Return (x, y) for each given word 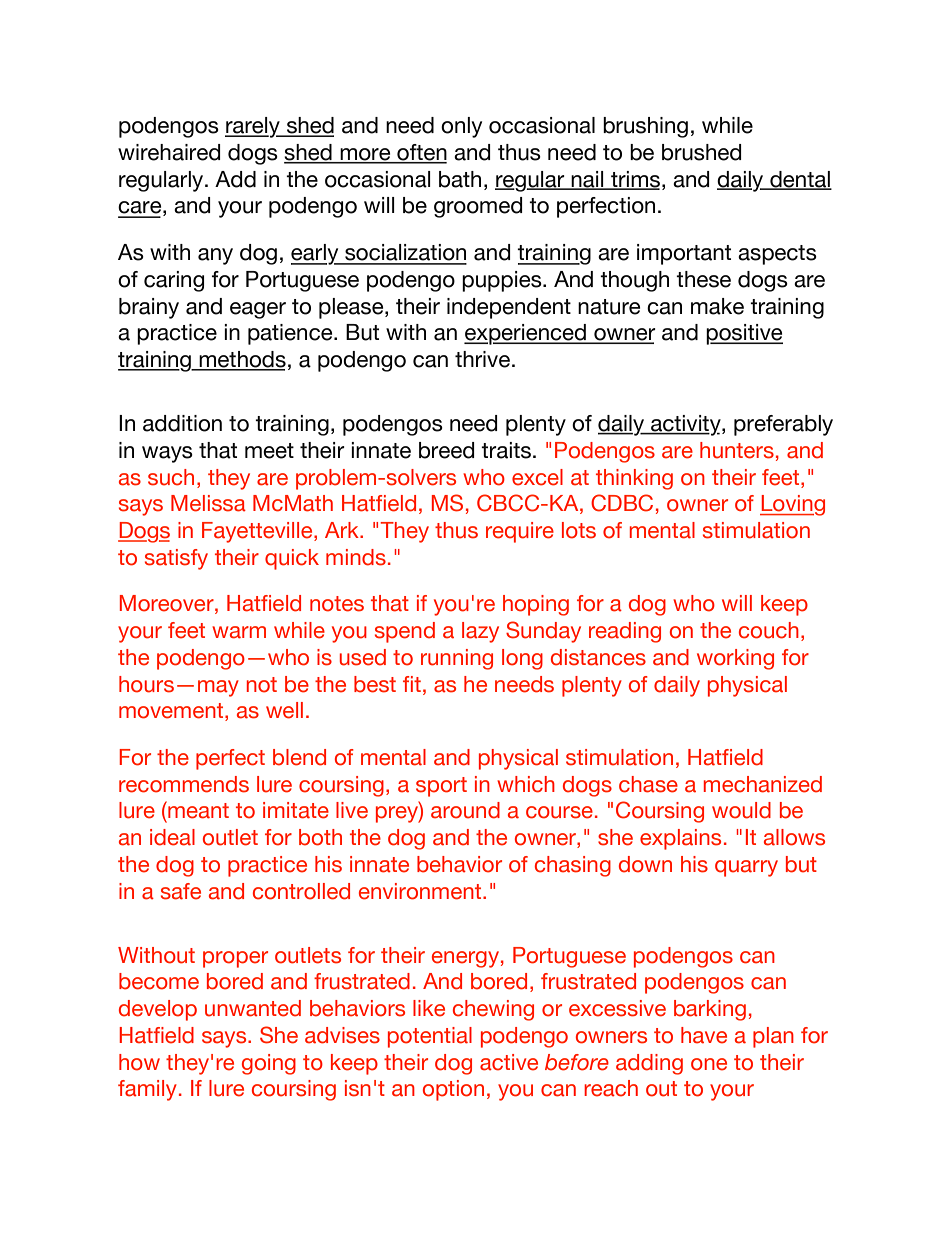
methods (242, 360)
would (741, 810)
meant (197, 810)
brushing (645, 127)
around (465, 810)
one (709, 1064)
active (509, 1062)
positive (744, 334)
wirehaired (169, 152)
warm (239, 632)
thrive (482, 359)
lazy (480, 632)
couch (769, 630)
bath (460, 179)
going (269, 1064)
